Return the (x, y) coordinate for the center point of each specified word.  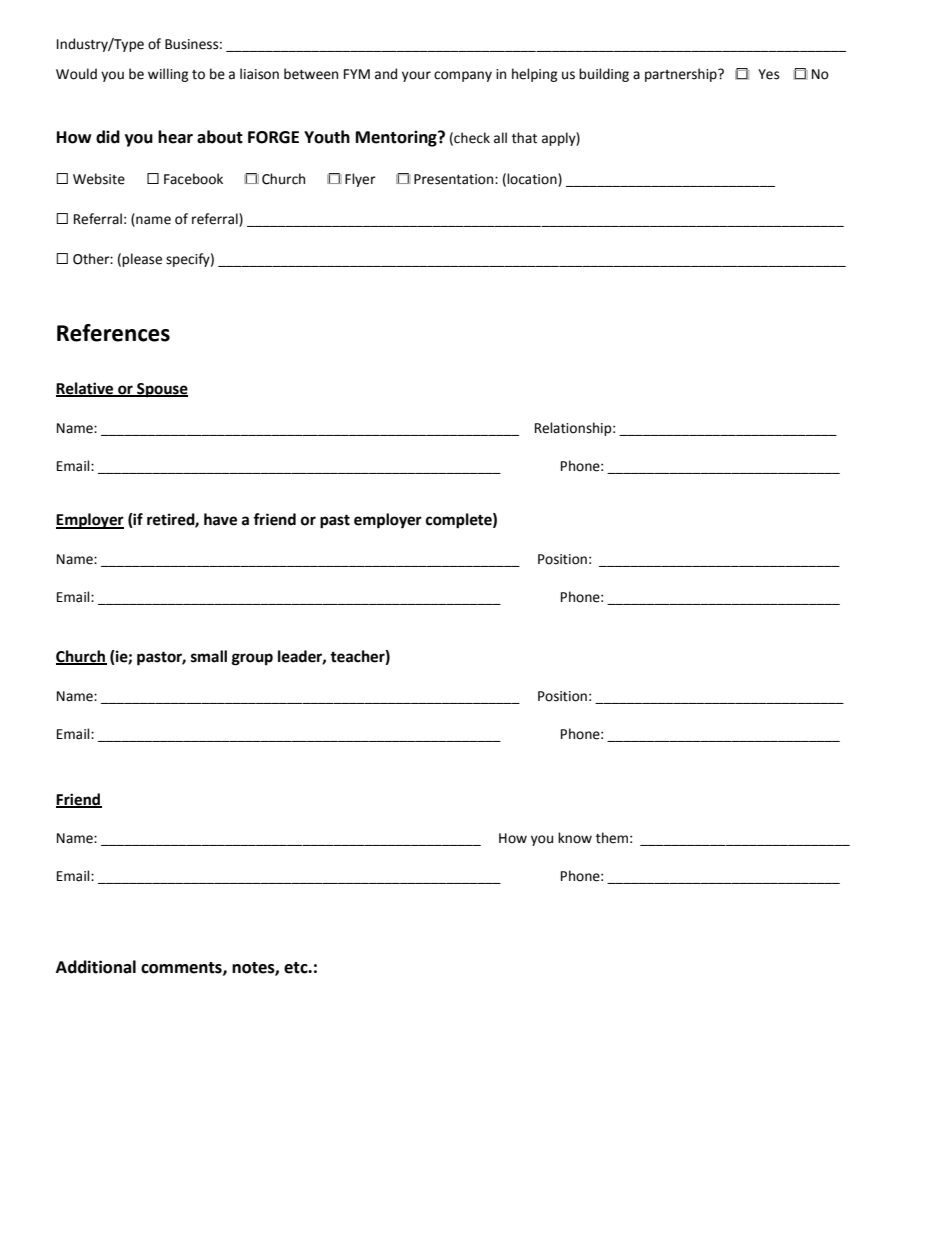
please (142, 260)
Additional (96, 967)
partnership (682, 75)
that (524, 138)
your (416, 76)
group (252, 659)
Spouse (161, 390)
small (209, 656)
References (113, 333)
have (220, 519)
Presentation (455, 179)
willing (168, 75)
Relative (86, 389)
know (575, 838)
